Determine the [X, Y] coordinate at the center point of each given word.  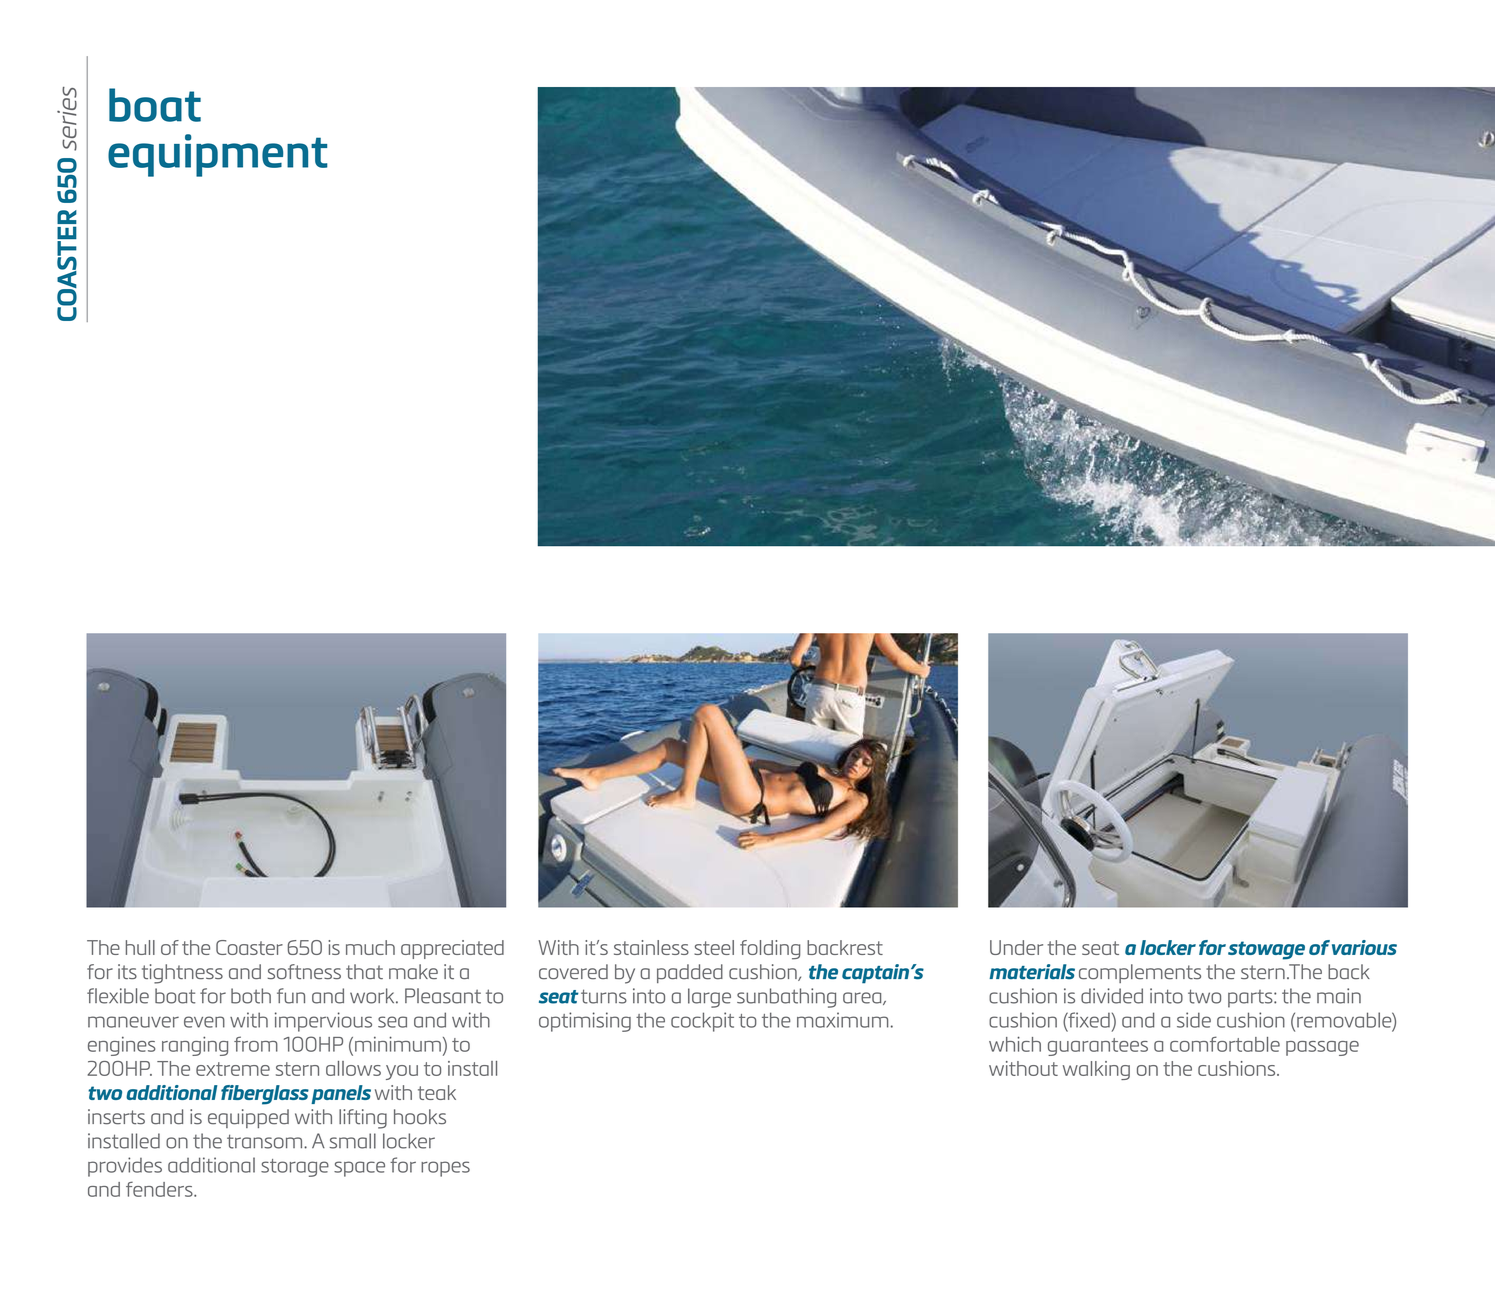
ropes [445, 1169]
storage [295, 1168]
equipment [218, 155]
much [370, 947]
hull [140, 947]
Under [1016, 947]
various [1364, 947]
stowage [1266, 950]
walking [1096, 1070]
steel [714, 947]
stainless [651, 947]
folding [770, 950]
